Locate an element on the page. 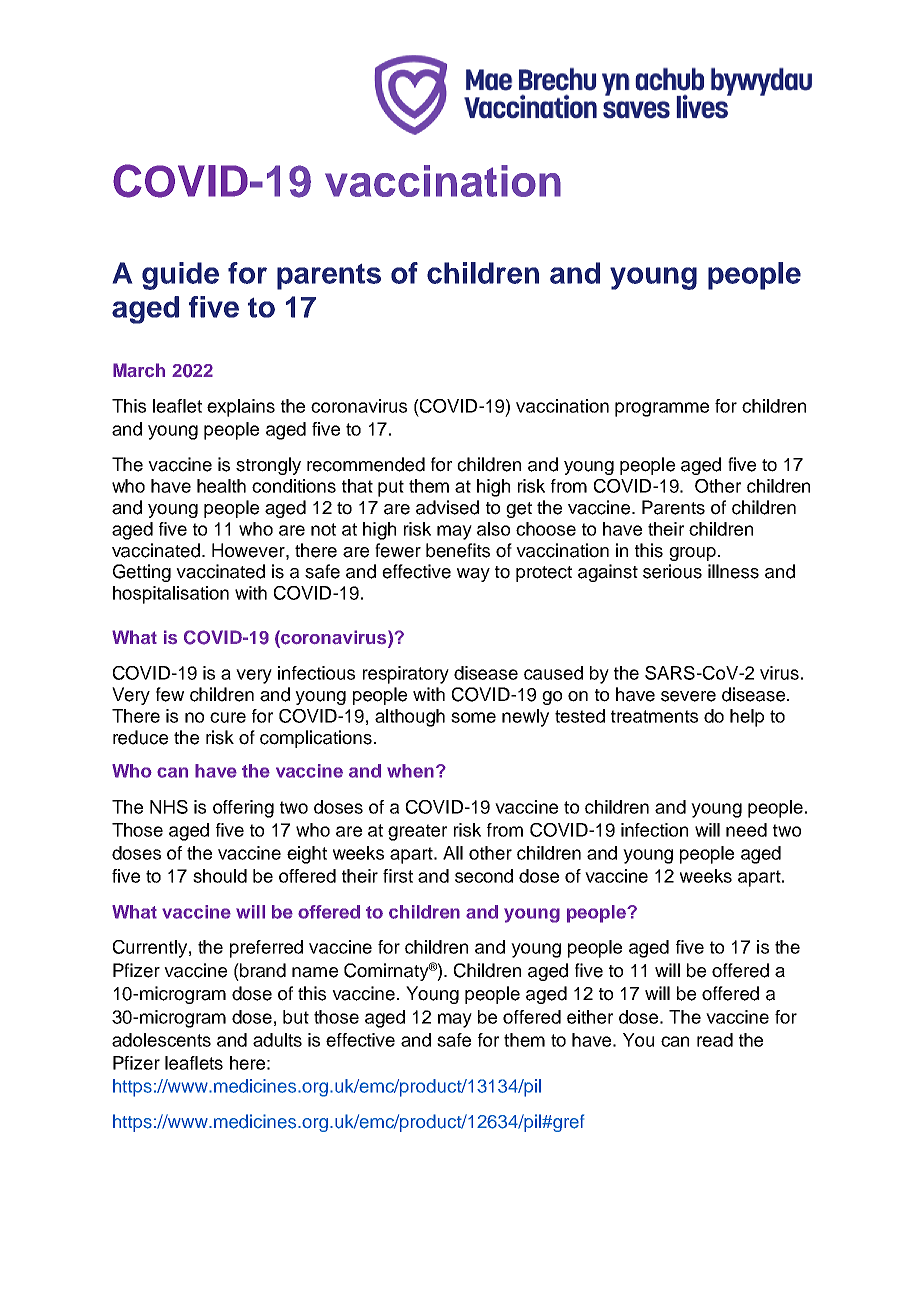 The width and height of the page is (924, 1308). cure is located at coordinates (228, 717).
